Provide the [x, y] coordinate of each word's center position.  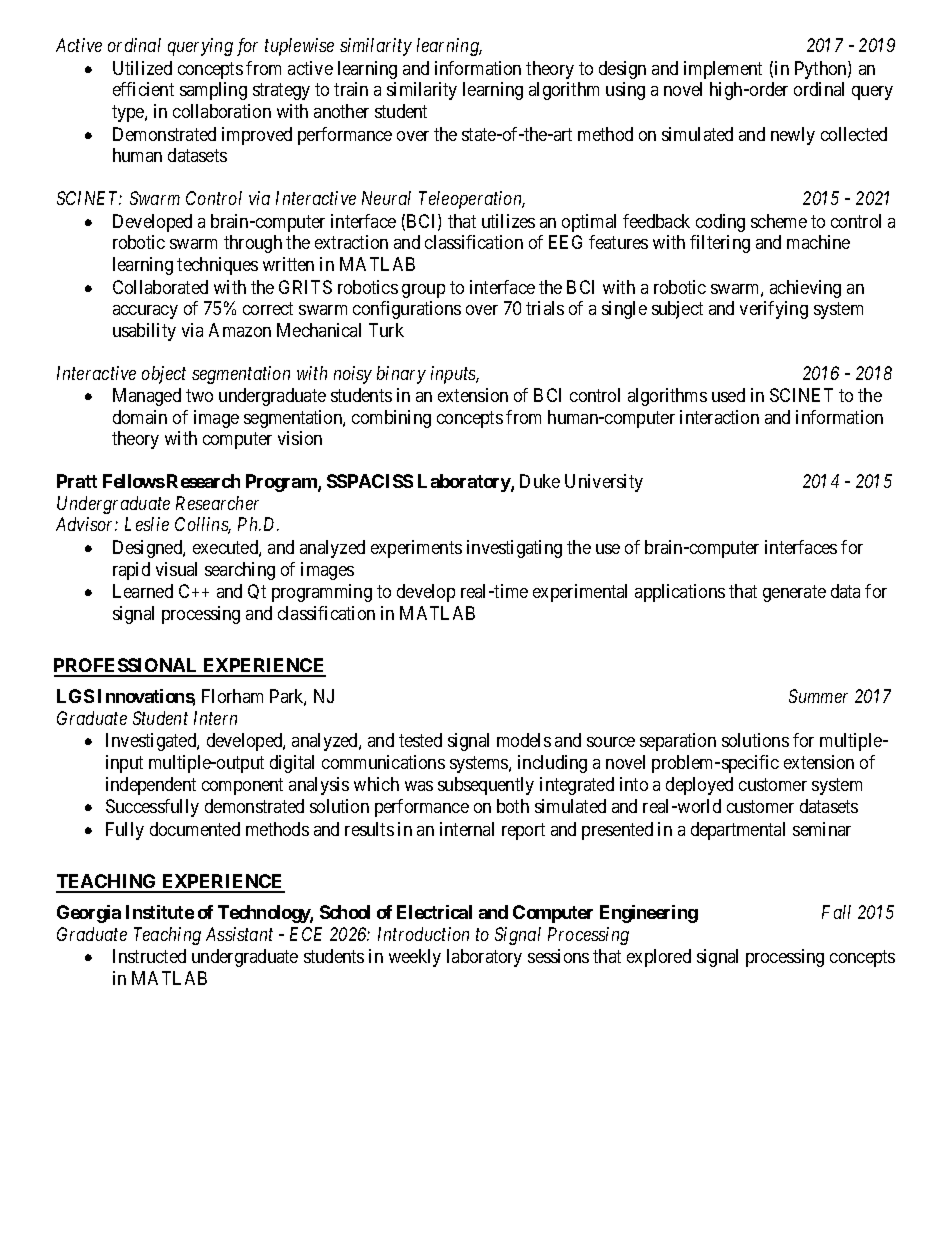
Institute [160, 912]
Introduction [423, 934]
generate [794, 594]
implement [723, 70]
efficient [143, 89]
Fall [836, 912]
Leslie [147, 524]
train [351, 89]
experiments [416, 549]
